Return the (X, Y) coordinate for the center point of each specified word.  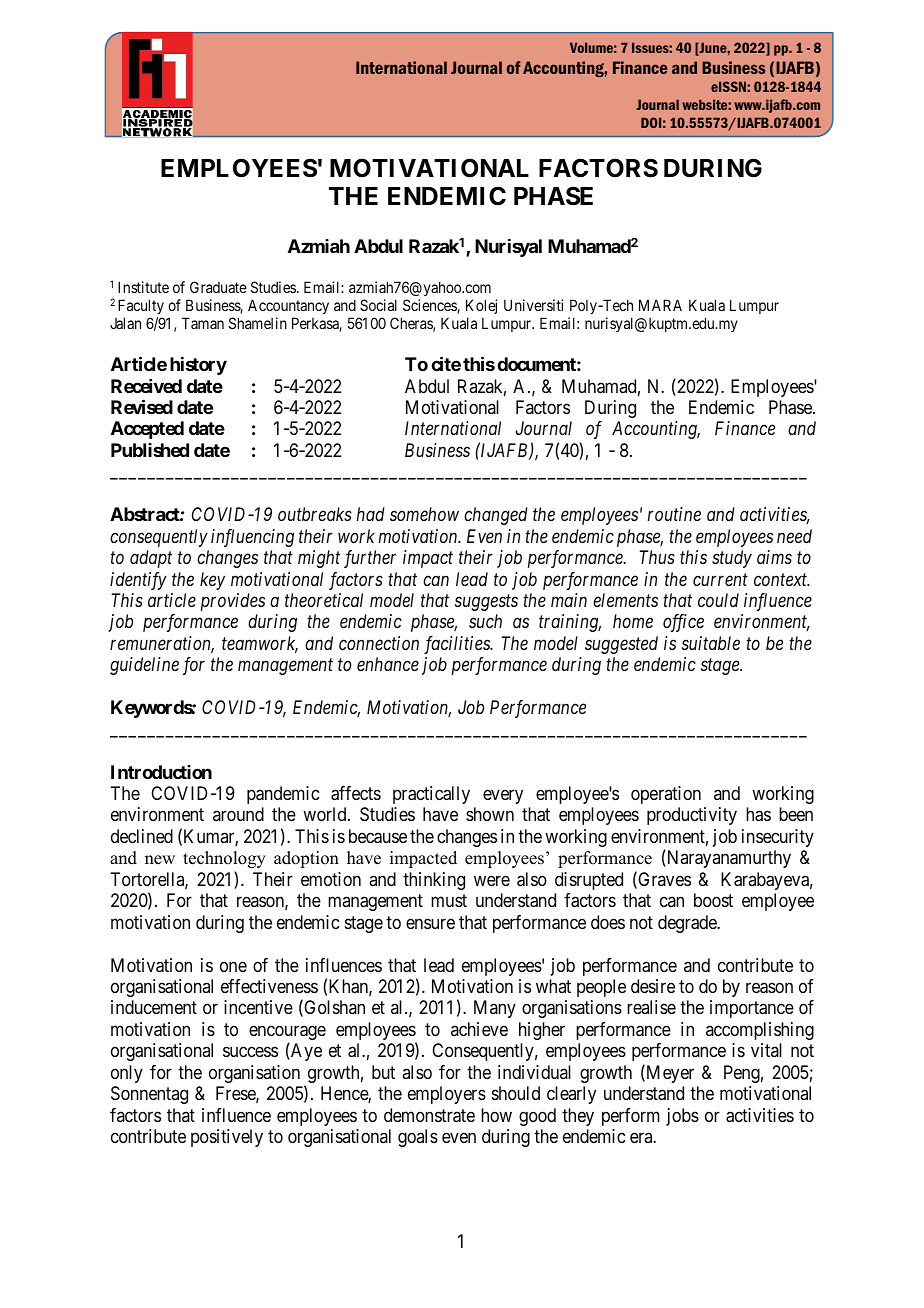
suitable (711, 643)
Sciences (430, 306)
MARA (660, 305)
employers (447, 1095)
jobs (682, 1117)
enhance (388, 664)
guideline (144, 666)
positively (227, 1138)
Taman (203, 323)
